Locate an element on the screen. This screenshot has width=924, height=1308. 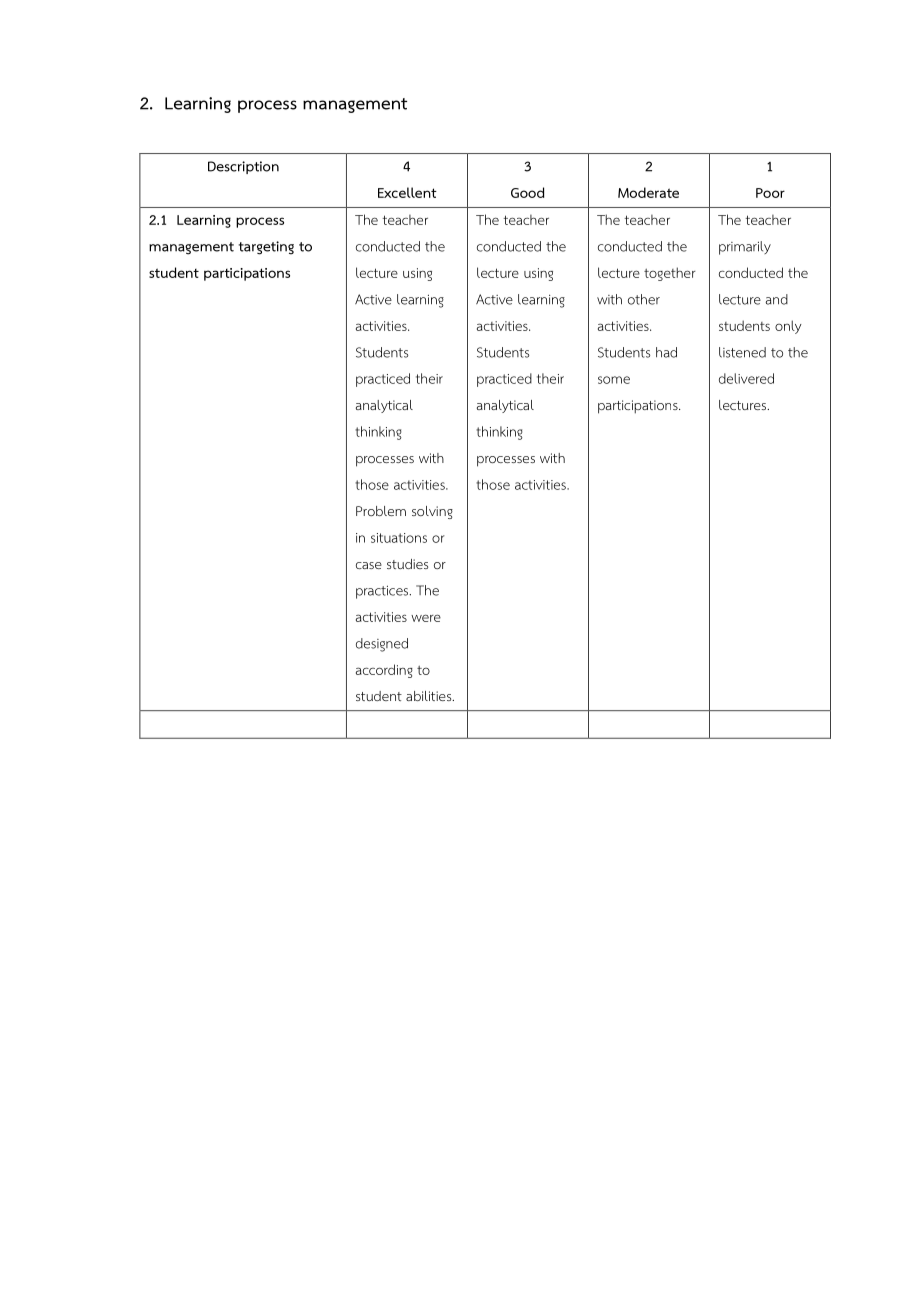
Good is located at coordinates (527, 192).
